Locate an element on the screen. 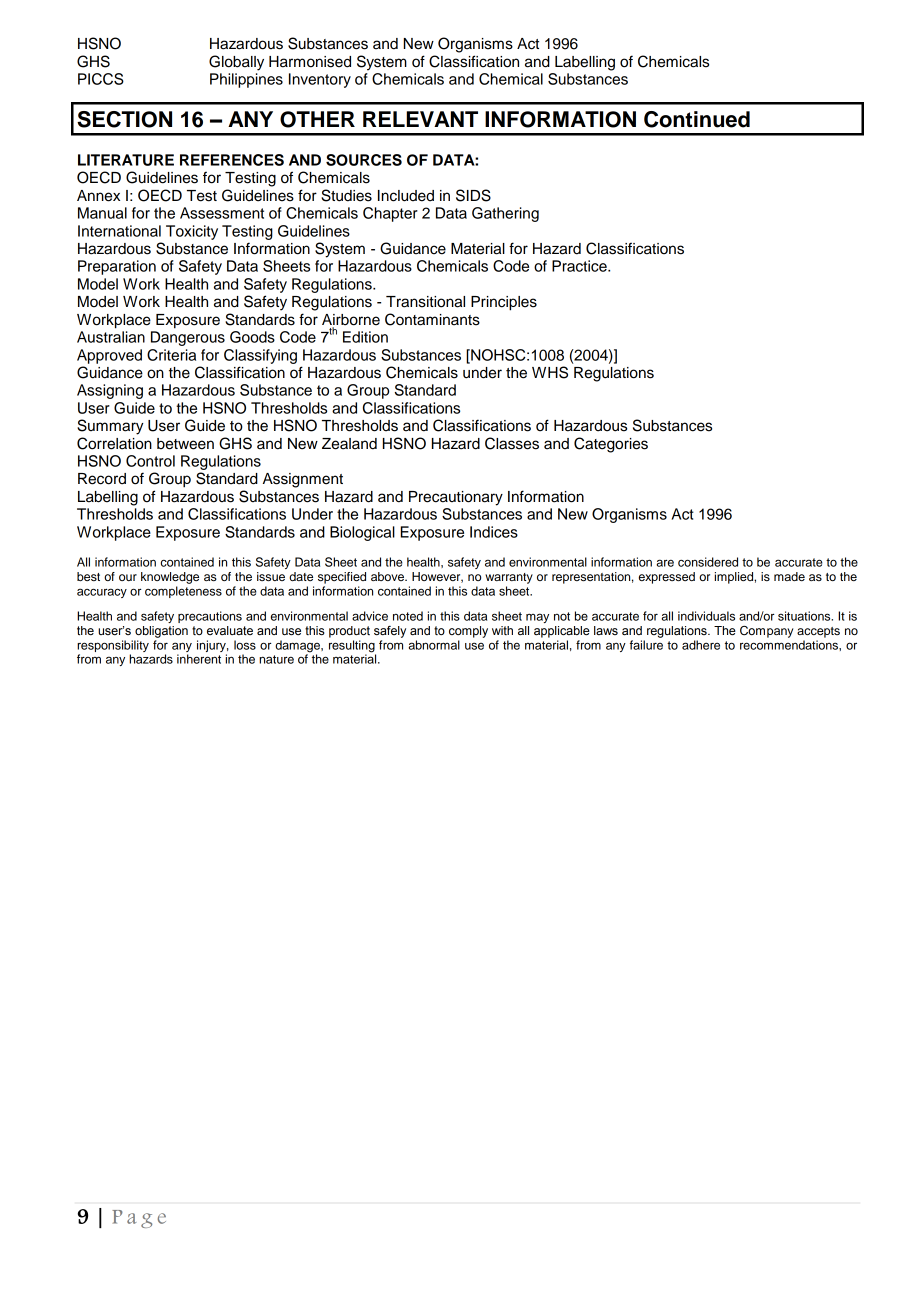  RELEVANT is located at coordinates (420, 119).
